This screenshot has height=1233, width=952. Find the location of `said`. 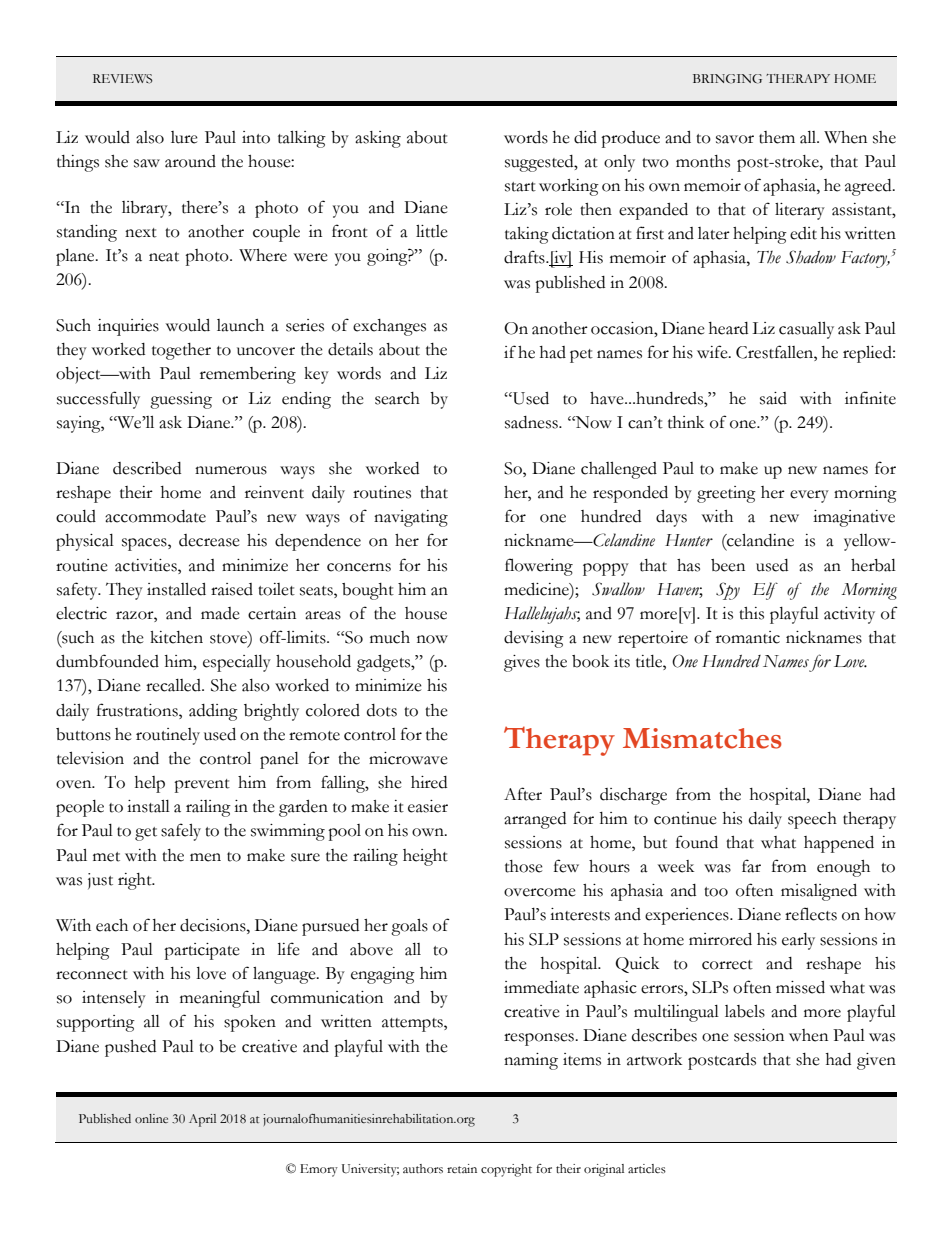

said is located at coordinates (773, 398).
